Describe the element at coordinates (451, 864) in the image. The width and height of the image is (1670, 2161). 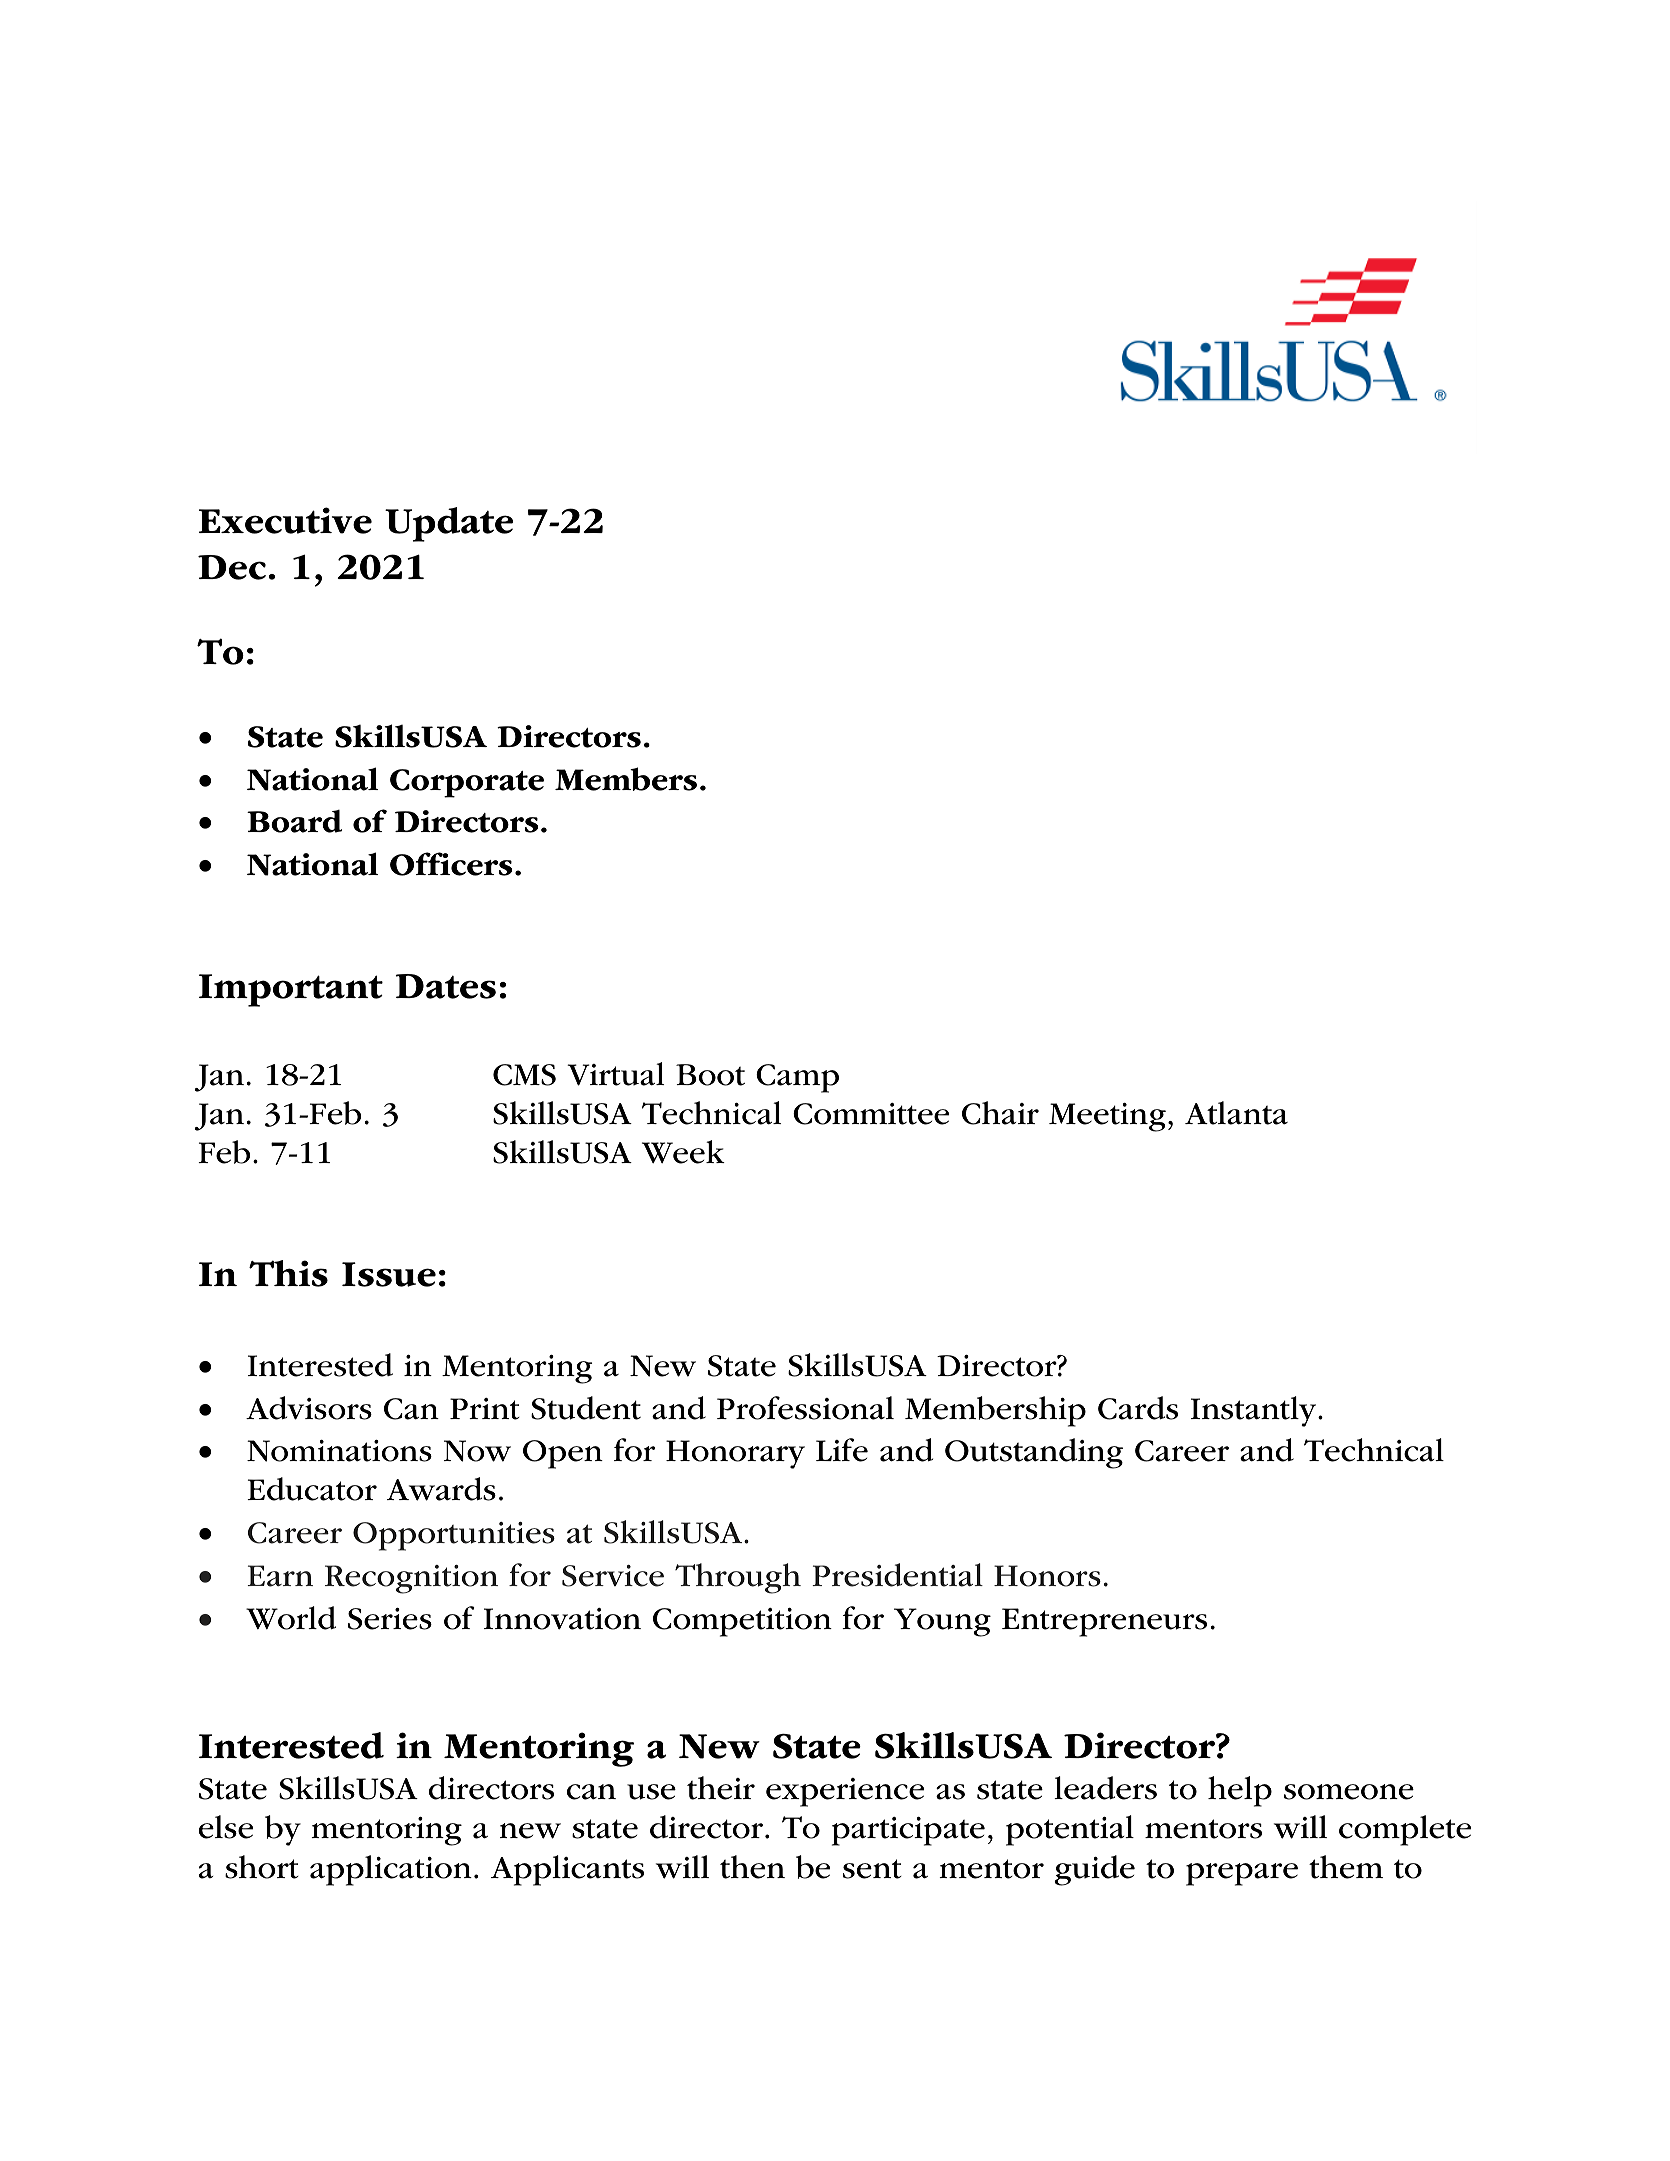
I see `Officers` at that location.
